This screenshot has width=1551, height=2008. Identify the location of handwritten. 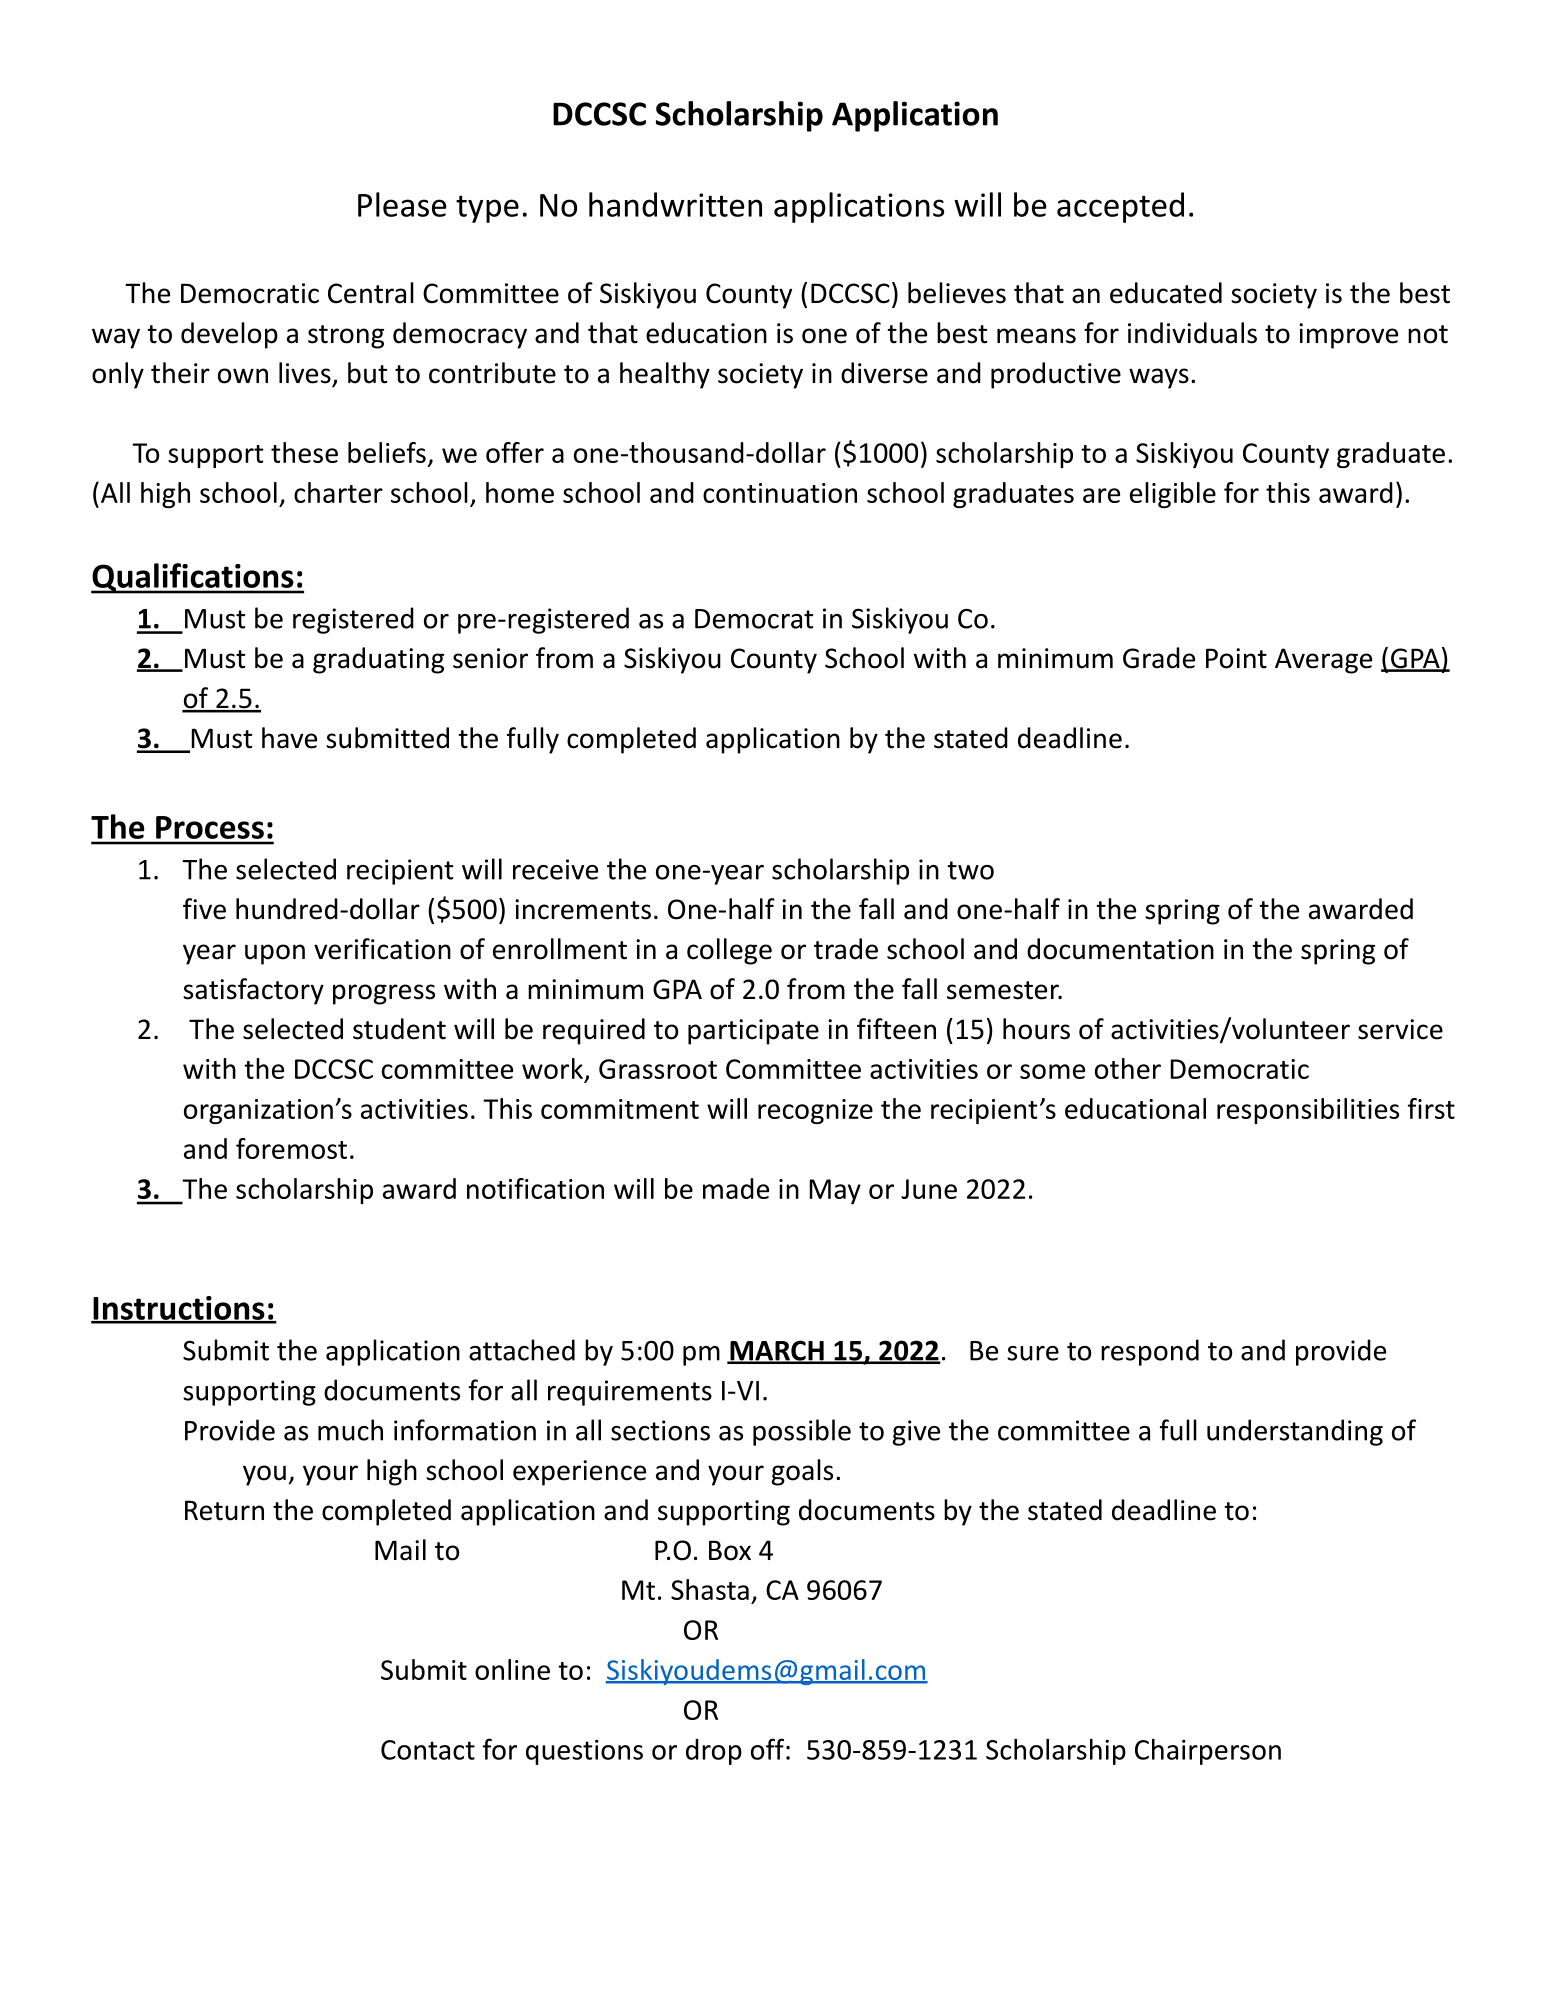
(675, 204).
